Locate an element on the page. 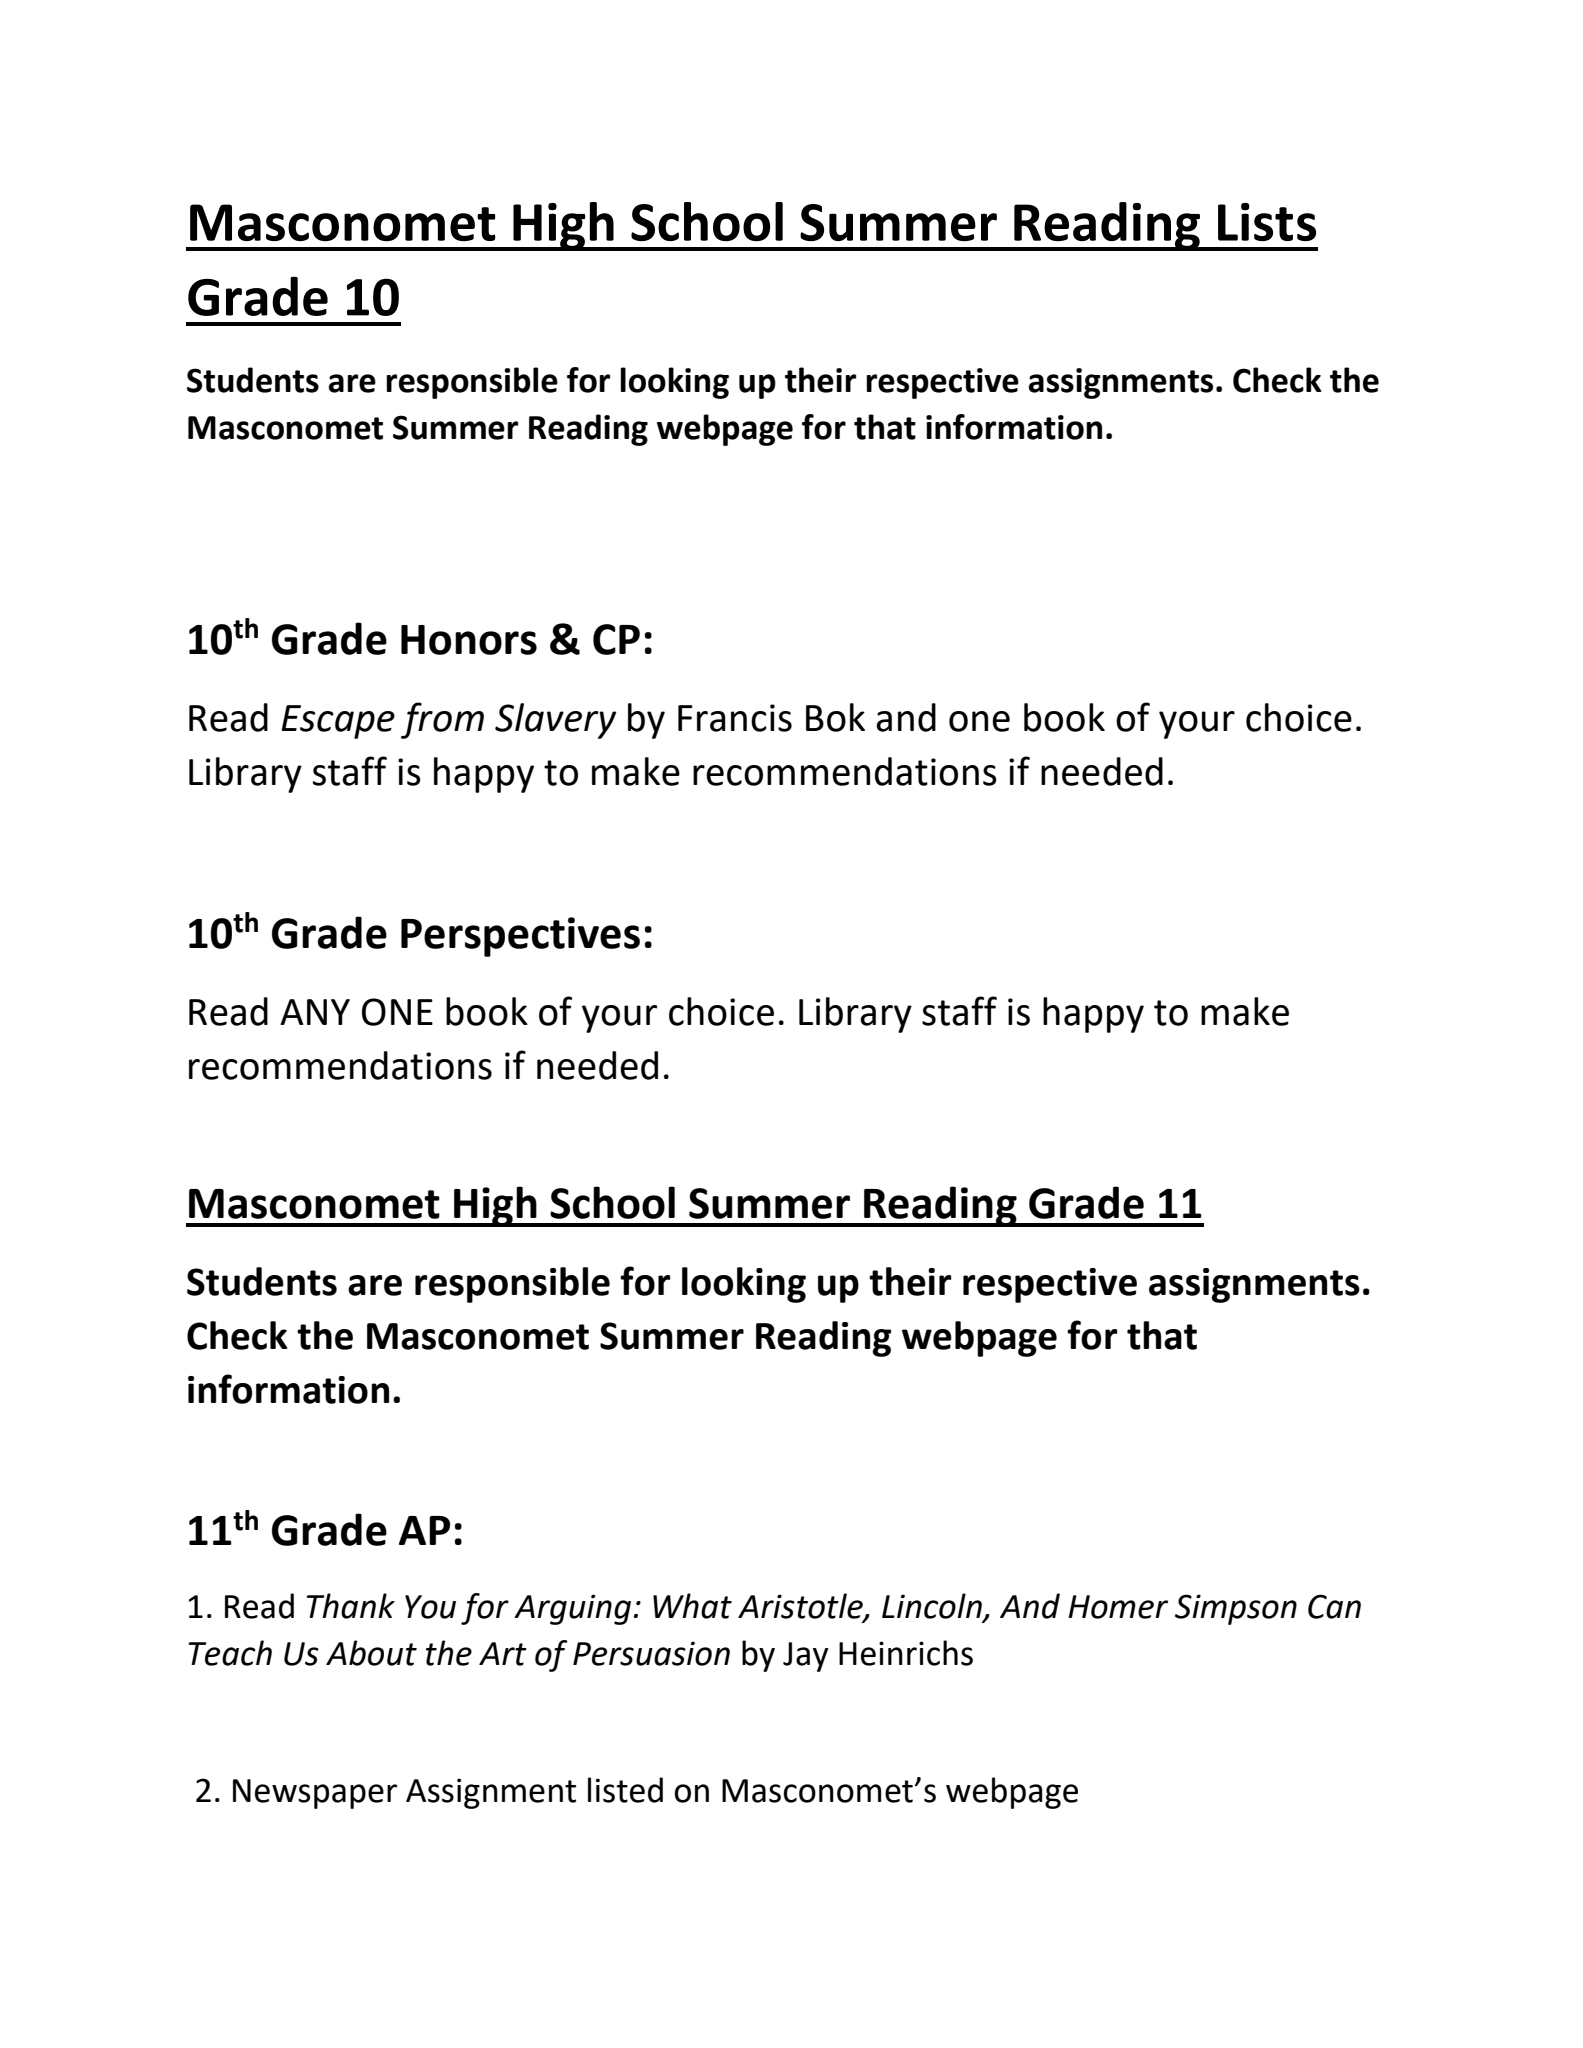 The width and height of the document is (1583, 2048). Lists is located at coordinates (1267, 222).
